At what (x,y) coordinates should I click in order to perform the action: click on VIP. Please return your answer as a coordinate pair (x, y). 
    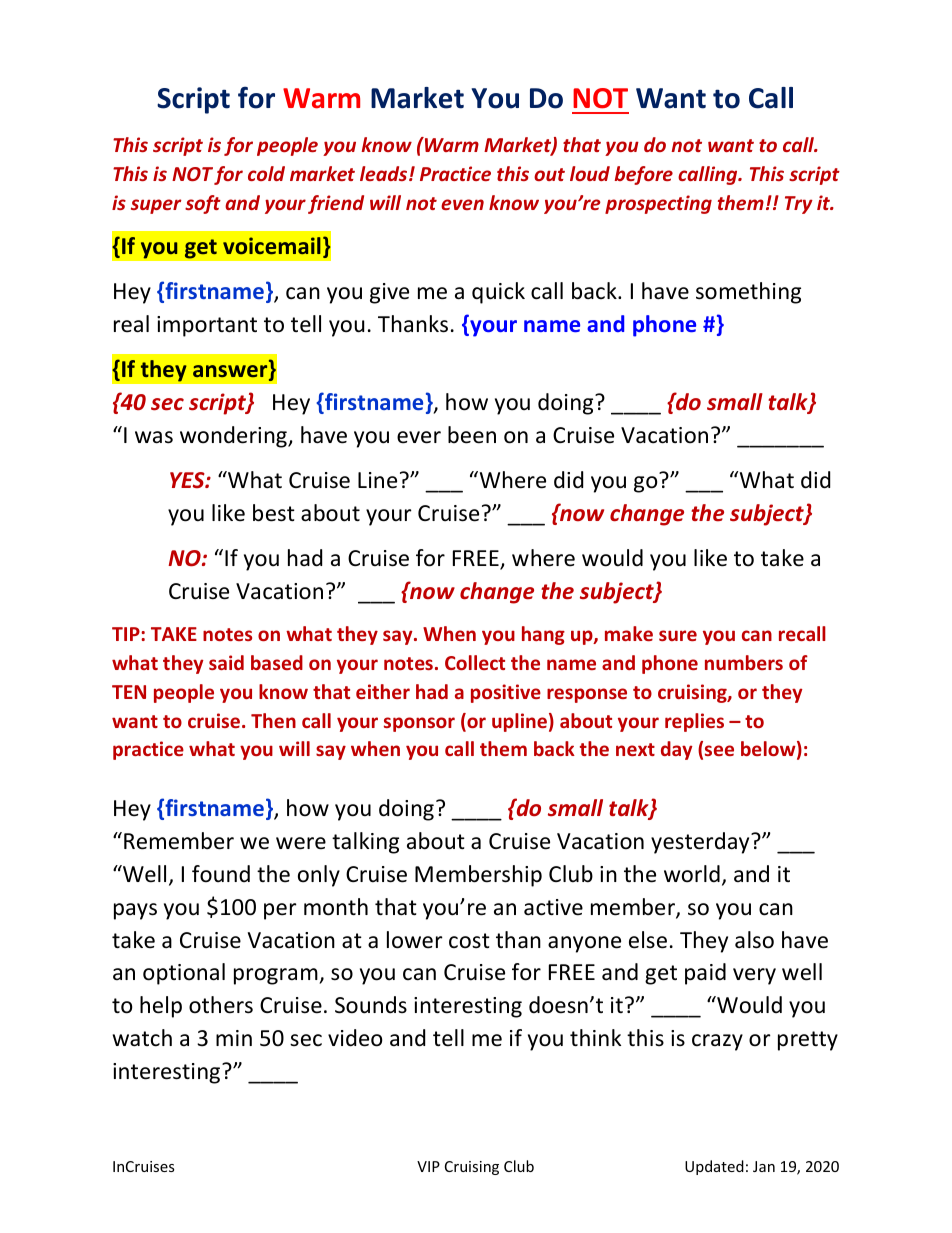
    Looking at the image, I should click on (428, 1166).
